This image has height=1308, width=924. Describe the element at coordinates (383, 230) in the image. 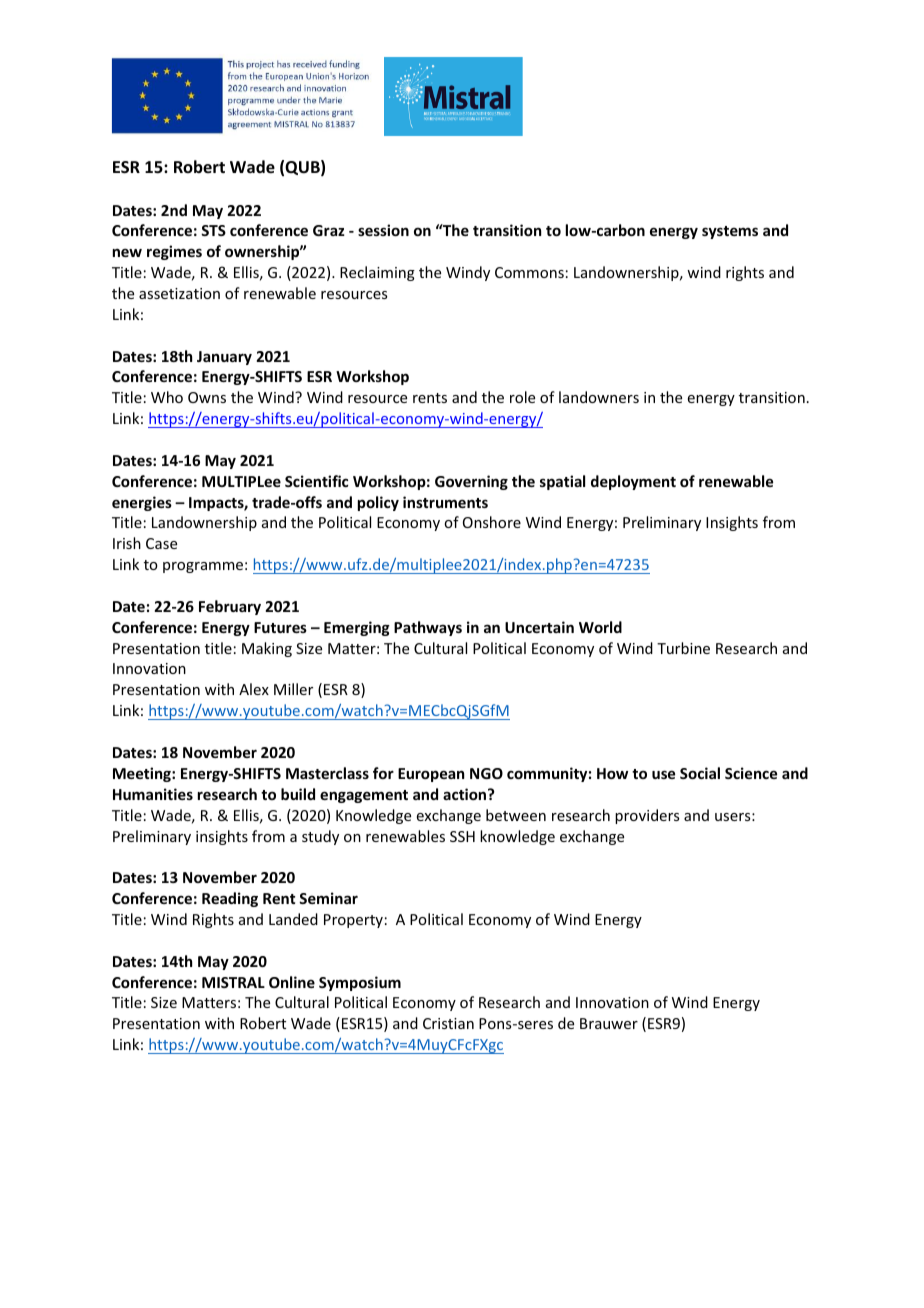

I see `session` at that location.
